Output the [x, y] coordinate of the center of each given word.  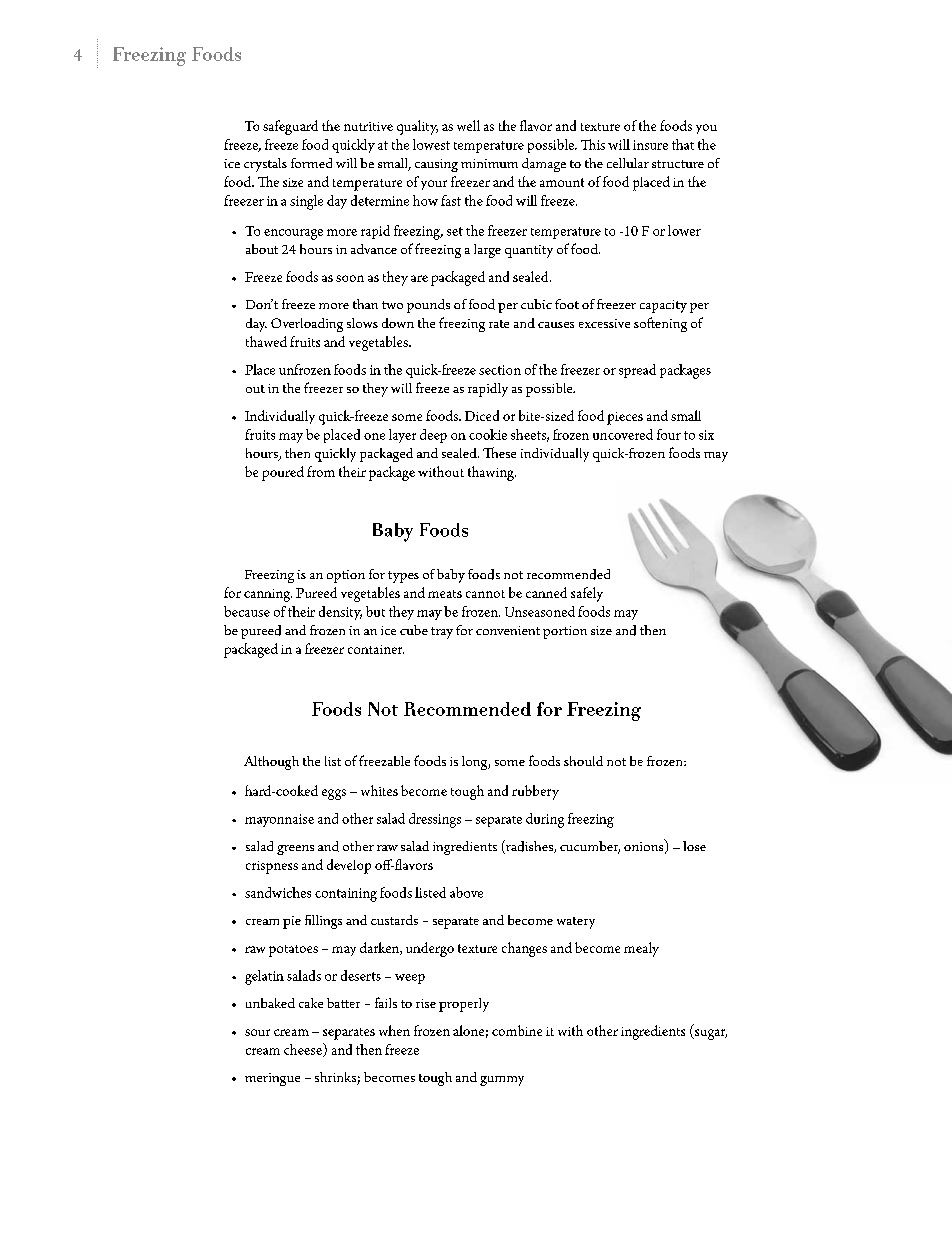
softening [660, 324]
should [583, 761]
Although [271, 763]
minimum [489, 163]
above [466, 892]
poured [283, 473]
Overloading [307, 325]
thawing [492, 473]
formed [311, 163]
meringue [272, 1079]
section [500, 370]
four [669, 434]
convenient [508, 630]
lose [694, 846]
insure [650, 145]
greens [295, 850]
